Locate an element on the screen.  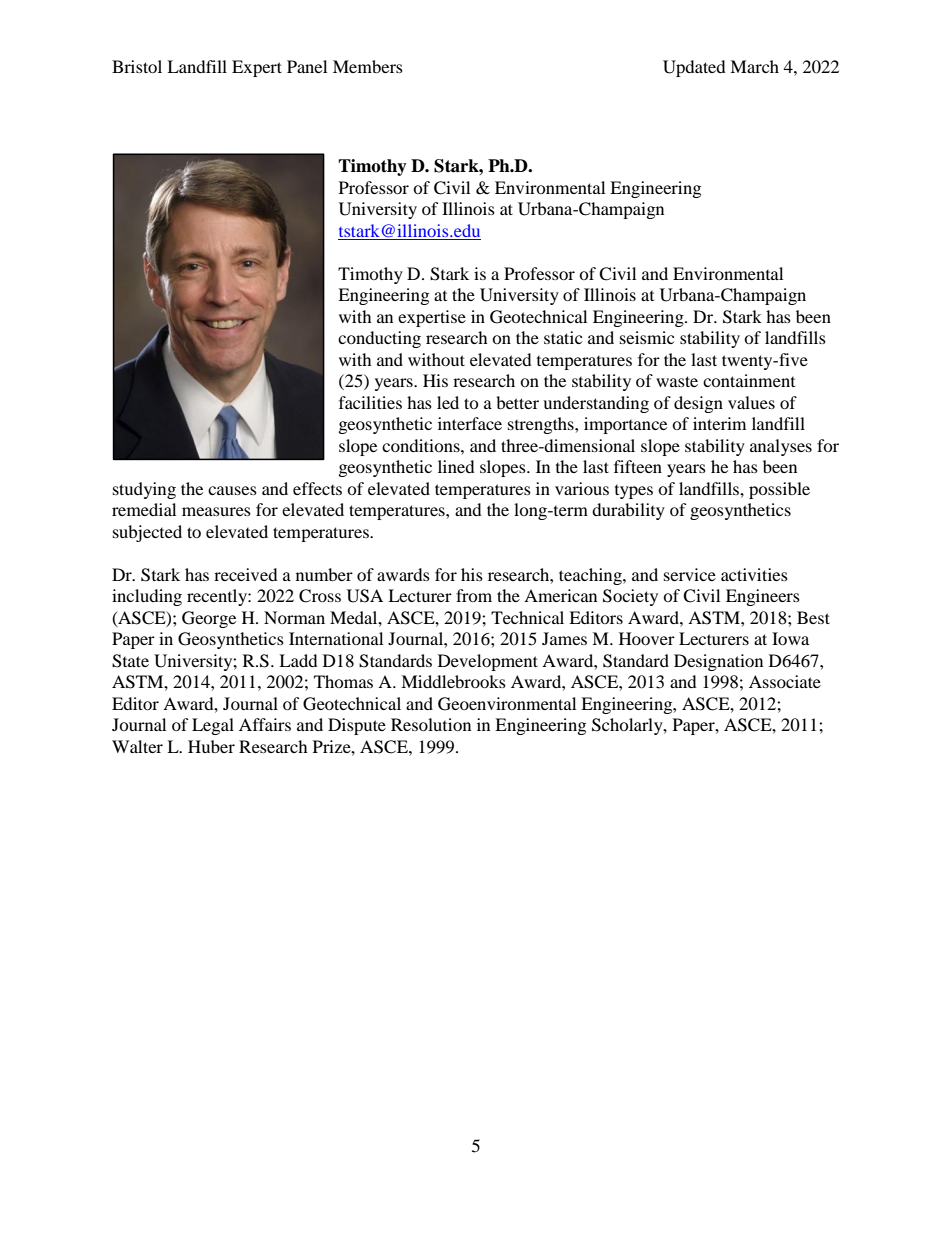
values is located at coordinates (751, 402).
